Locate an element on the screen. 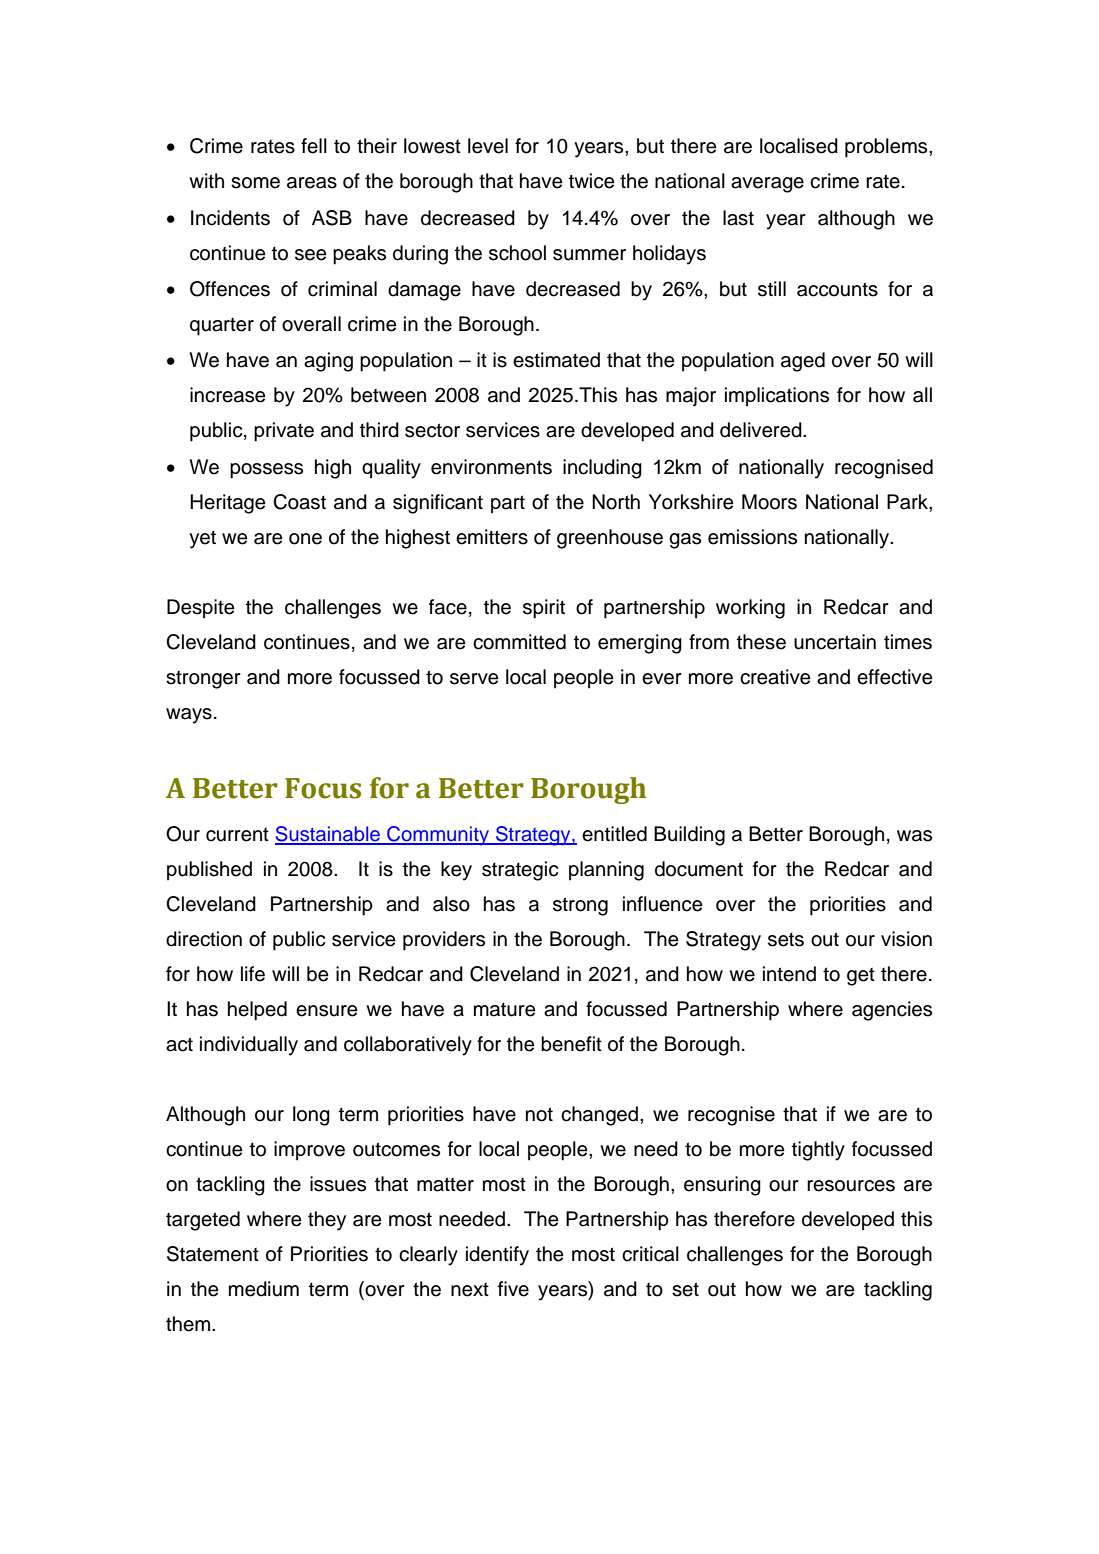 This screenshot has height=1554, width=1099. medium is located at coordinates (264, 1289).
